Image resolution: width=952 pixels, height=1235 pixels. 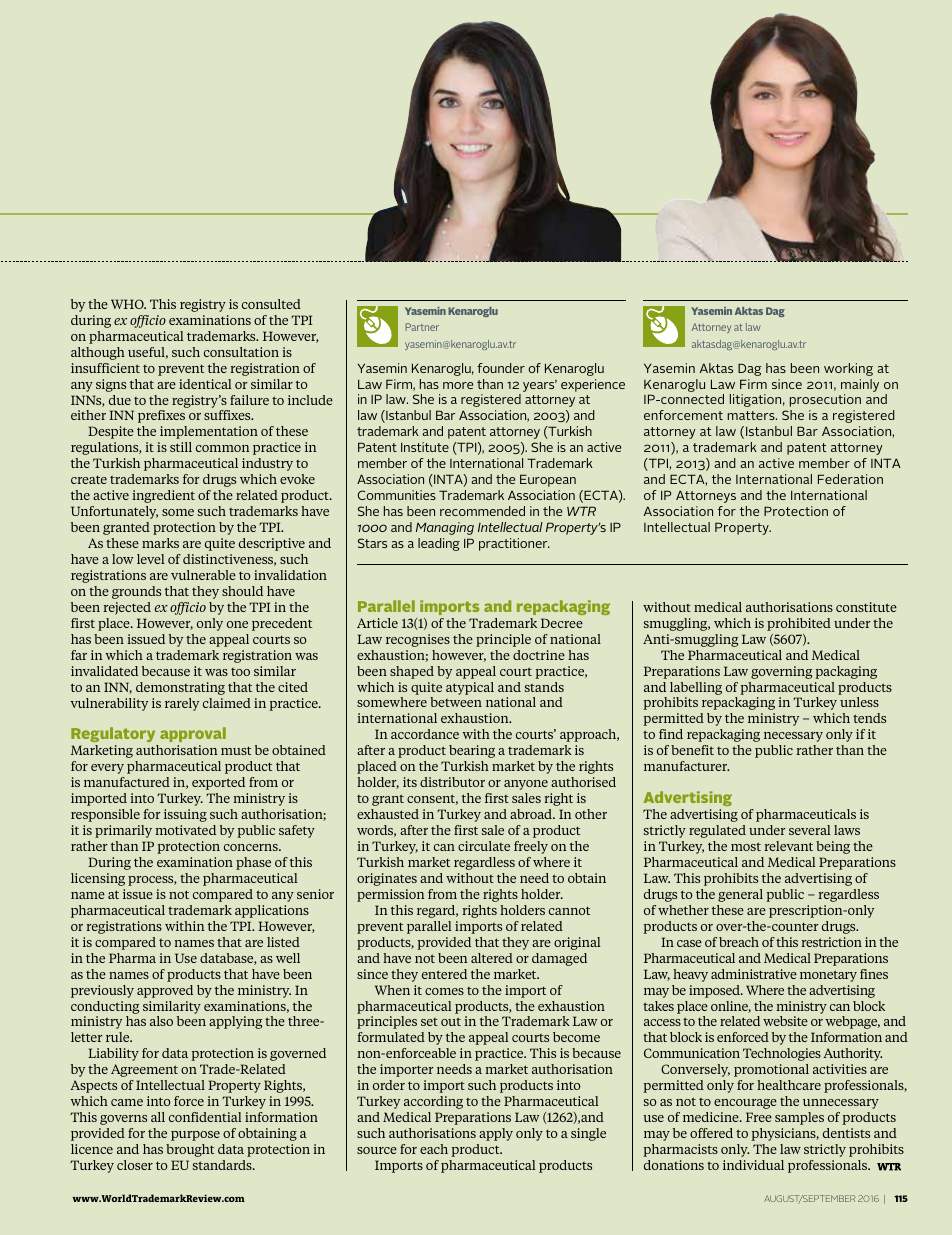 What do you see at coordinates (136, 592) in the image?
I see `grounds` at bounding box center [136, 592].
